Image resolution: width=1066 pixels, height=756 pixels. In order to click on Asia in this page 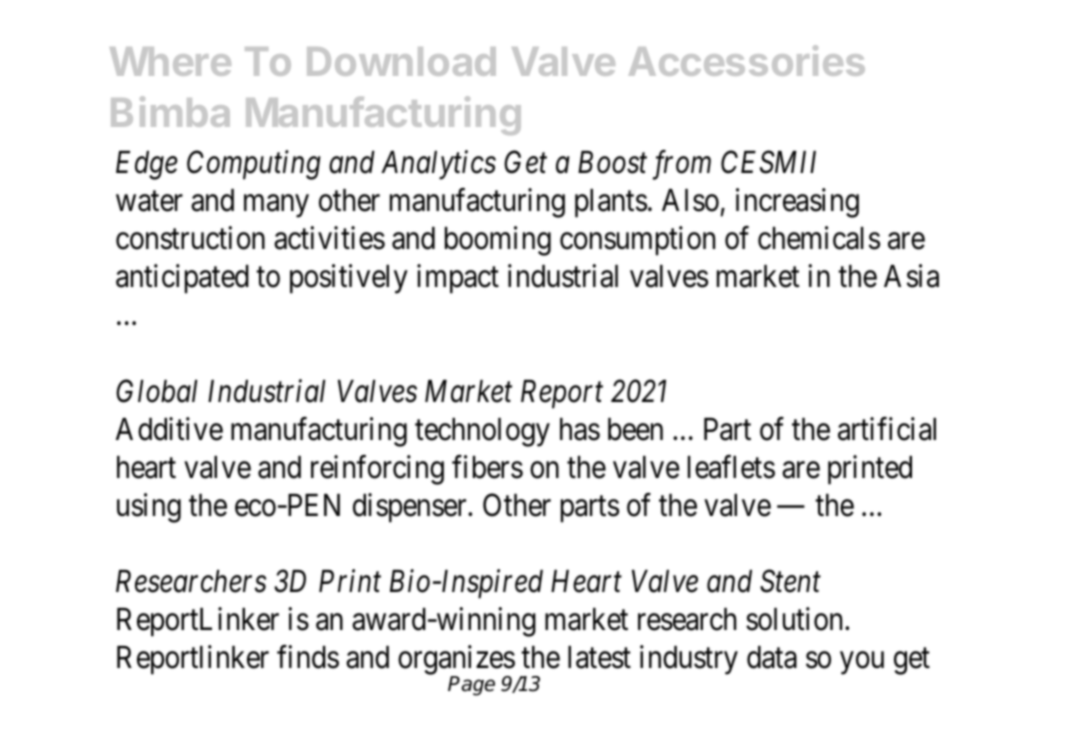, I will do `click(911, 276)`.
